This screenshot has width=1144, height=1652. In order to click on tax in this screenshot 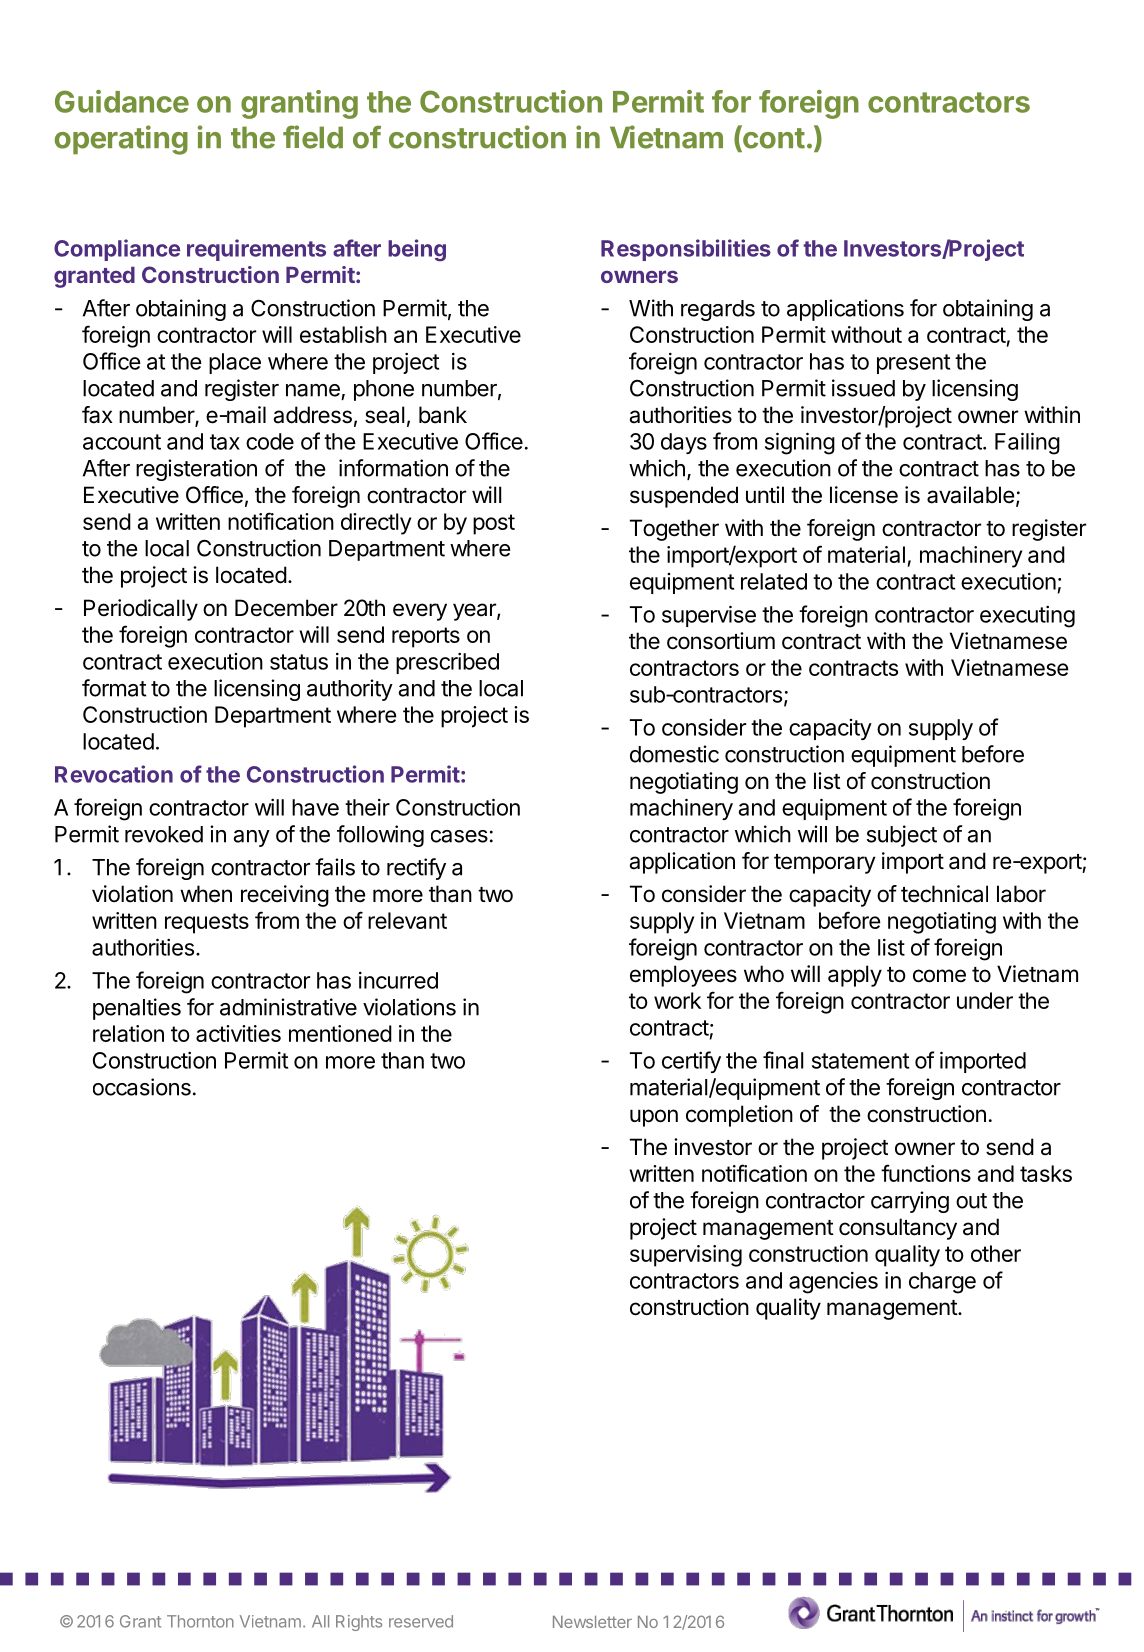, I will do `click(225, 442)`.
